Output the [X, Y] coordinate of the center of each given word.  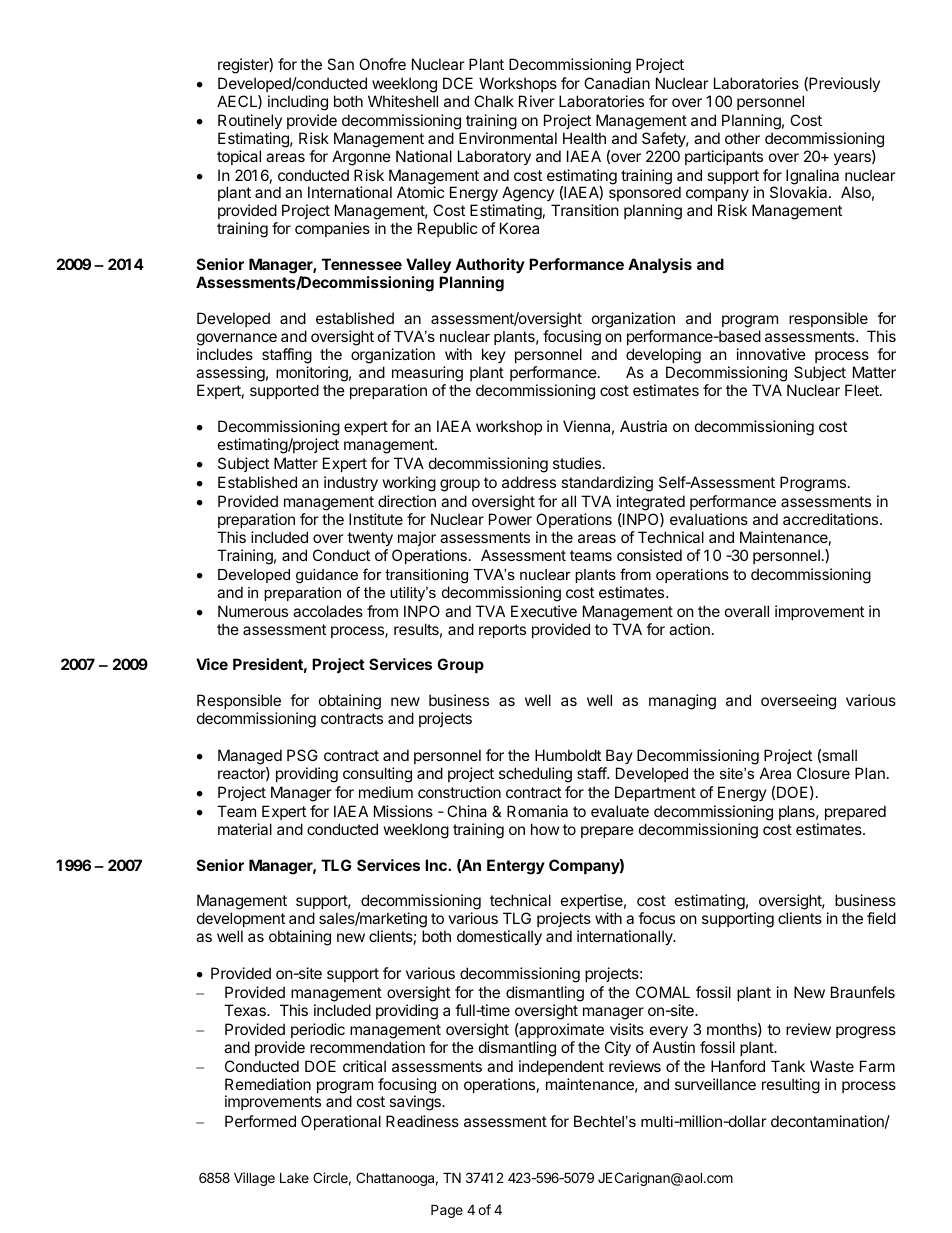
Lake [294, 1178]
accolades [328, 611]
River [537, 101]
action [689, 629]
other [742, 138]
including [298, 103]
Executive [544, 611]
